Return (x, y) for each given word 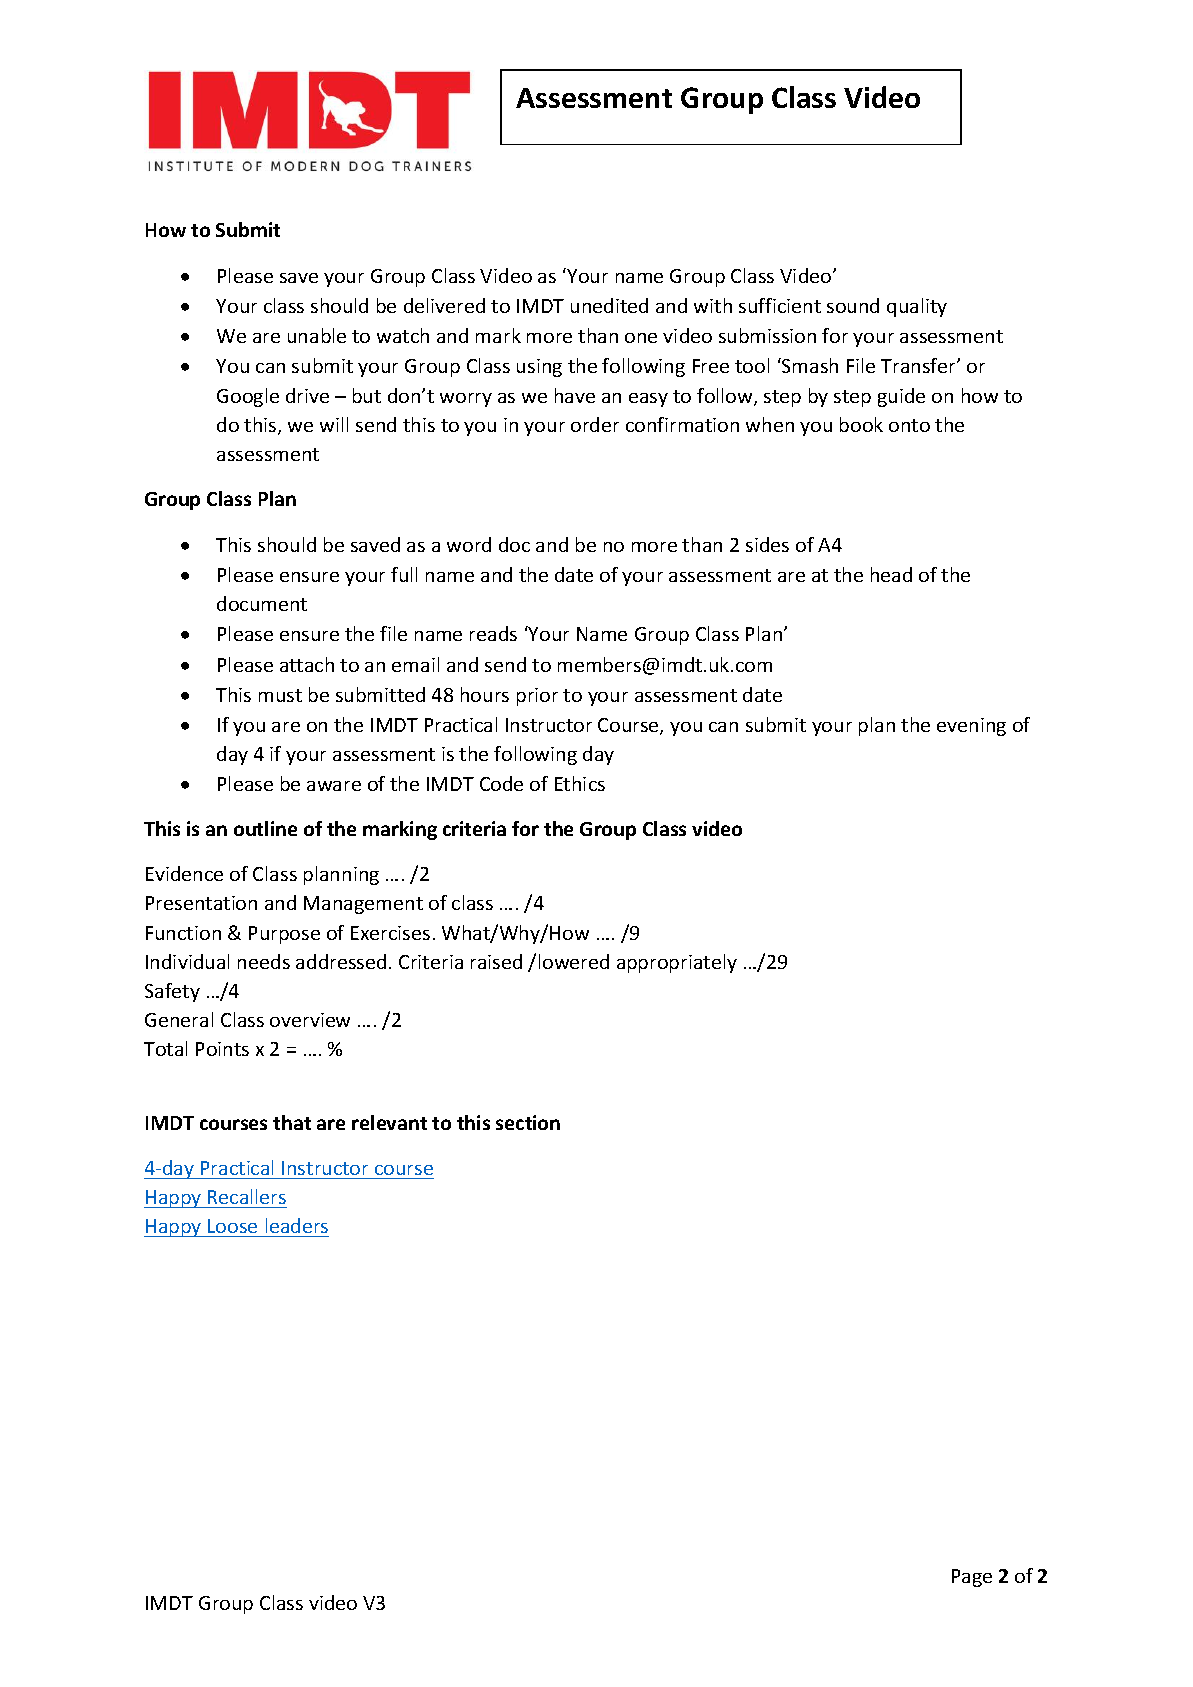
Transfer (919, 365)
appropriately (677, 963)
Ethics (580, 783)
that (292, 1122)
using (539, 368)
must (280, 695)
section (528, 1122)
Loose (232, 1226)
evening (971, 727)
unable (317, 335)
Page (972, 1578)
